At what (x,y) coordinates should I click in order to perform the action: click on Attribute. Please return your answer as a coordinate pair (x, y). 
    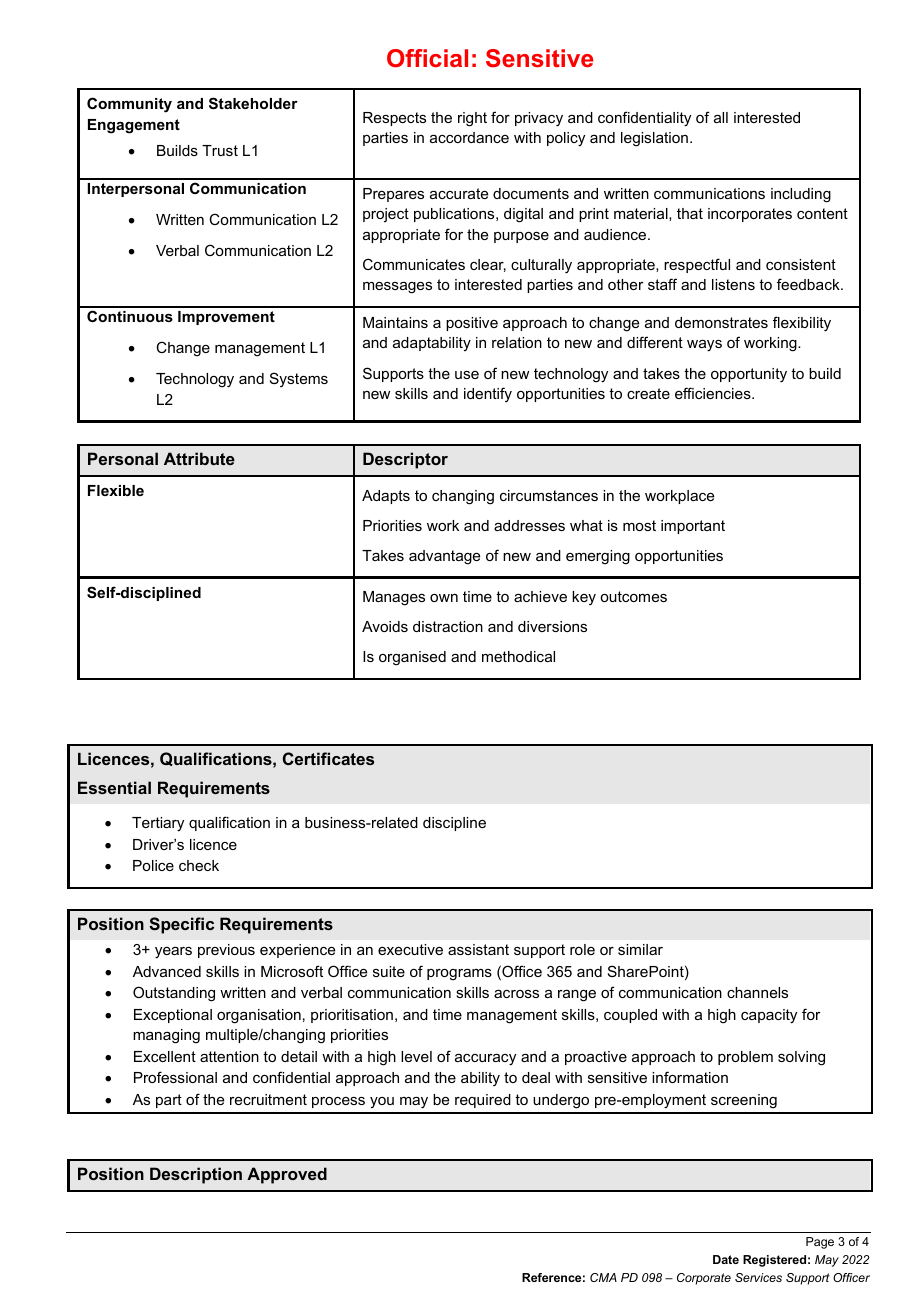
    Looking at the image, I should click on (199, 458).
